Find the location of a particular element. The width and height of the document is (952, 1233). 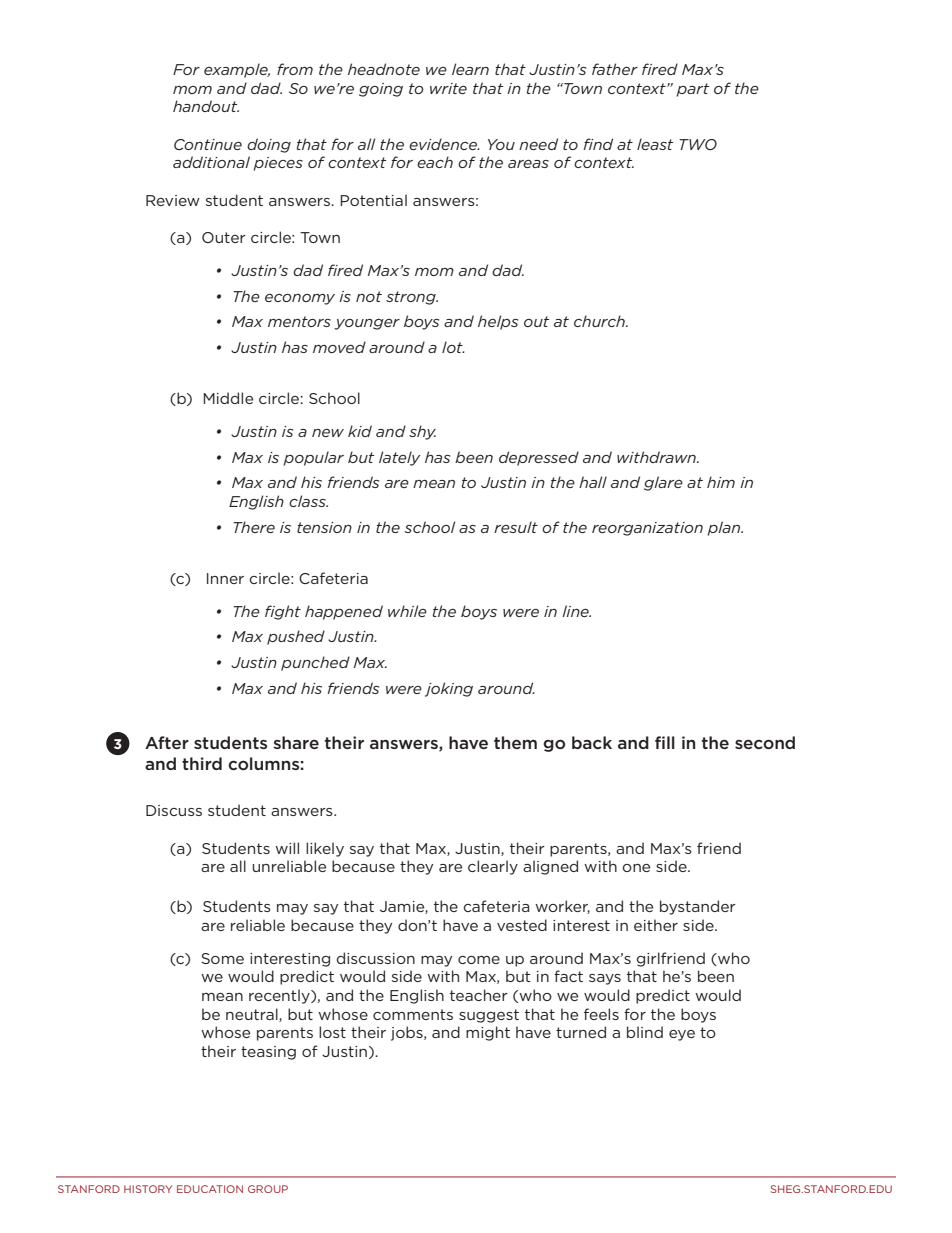

clearly is located at coordinates (493, 867).
